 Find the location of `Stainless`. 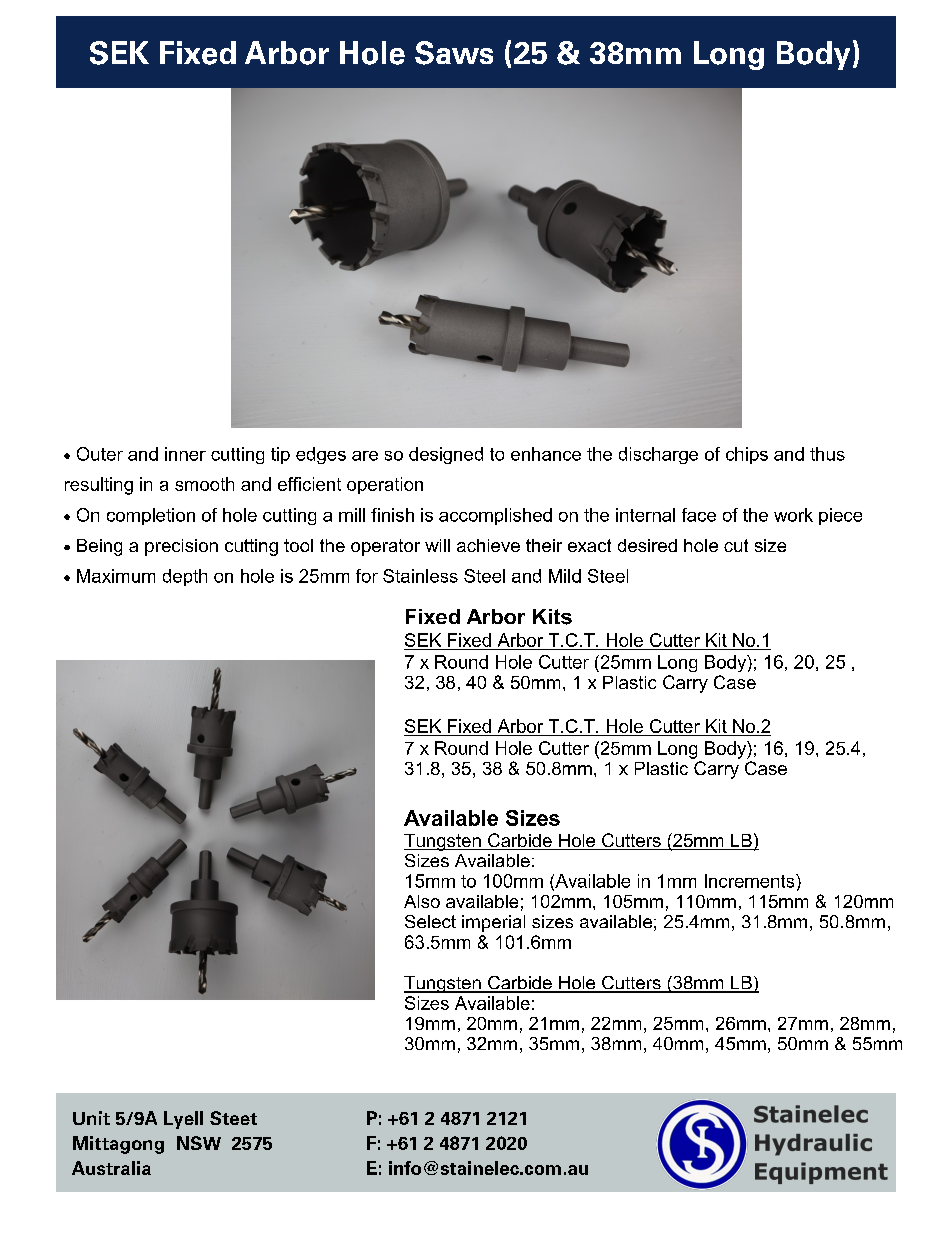

Stainless is located at coordinates (420, 576).
